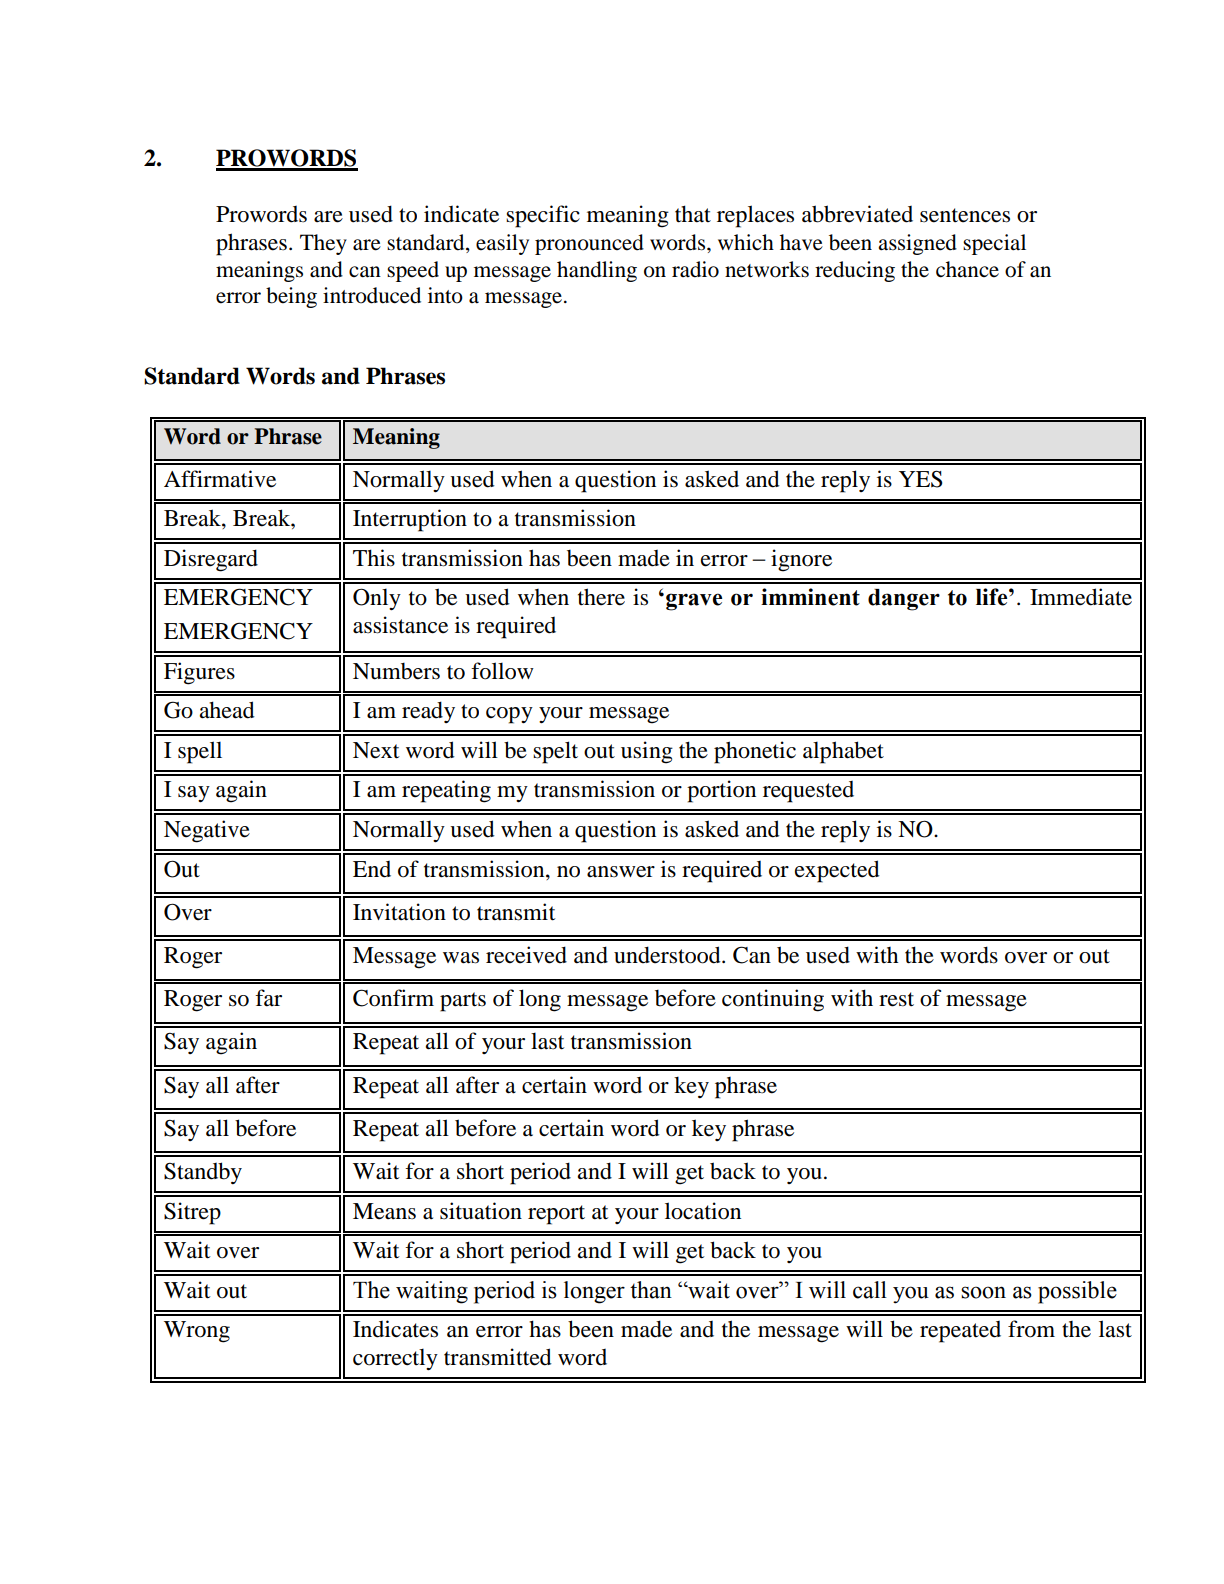  Describe the element at coordinates (395, 1359) in the screenshot. I see `correctly` at that location.
